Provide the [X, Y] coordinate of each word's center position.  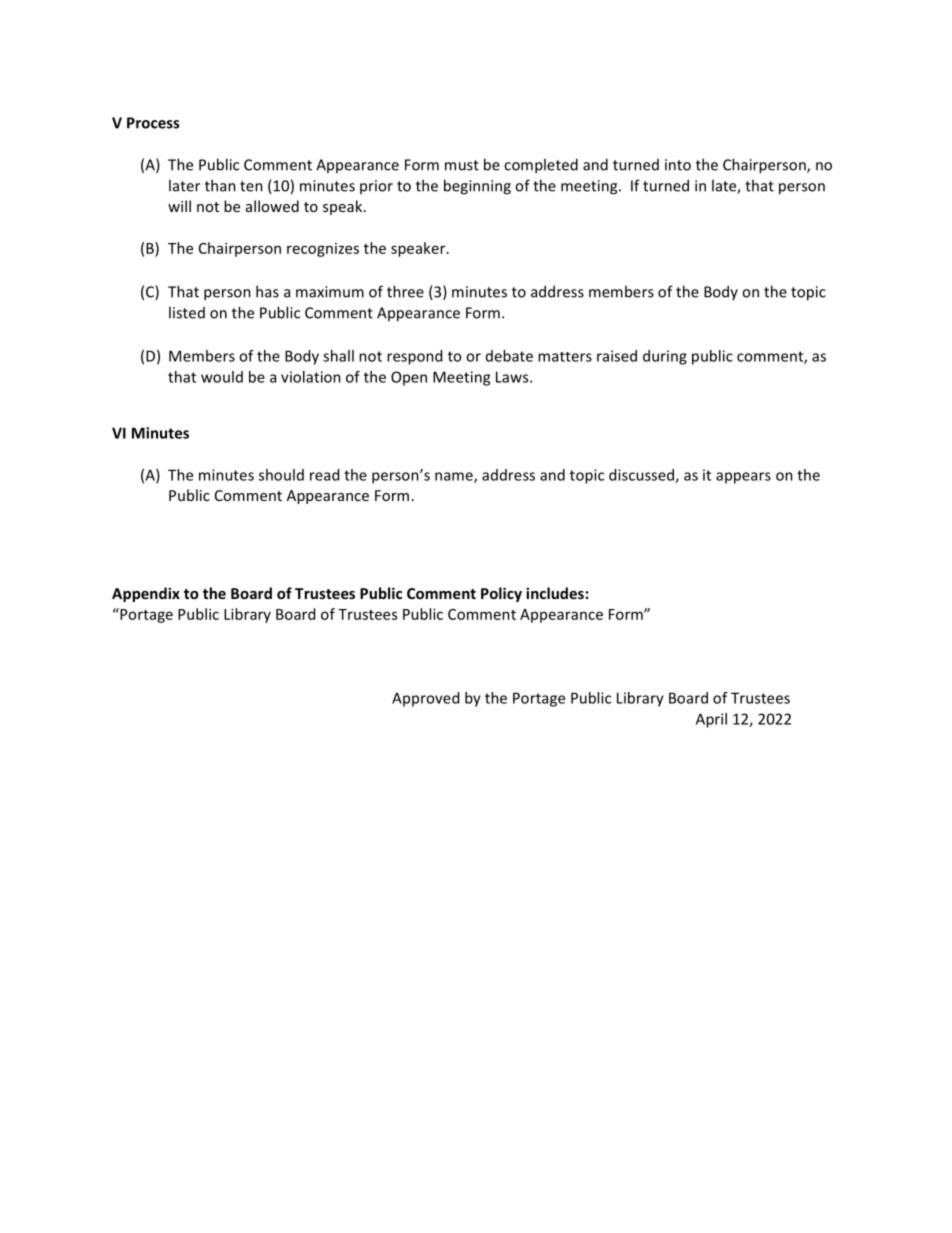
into [678, 165]
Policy [501, 594]
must [462, 165]
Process [153, 123]
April [711, 720]
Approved [425, 699]
